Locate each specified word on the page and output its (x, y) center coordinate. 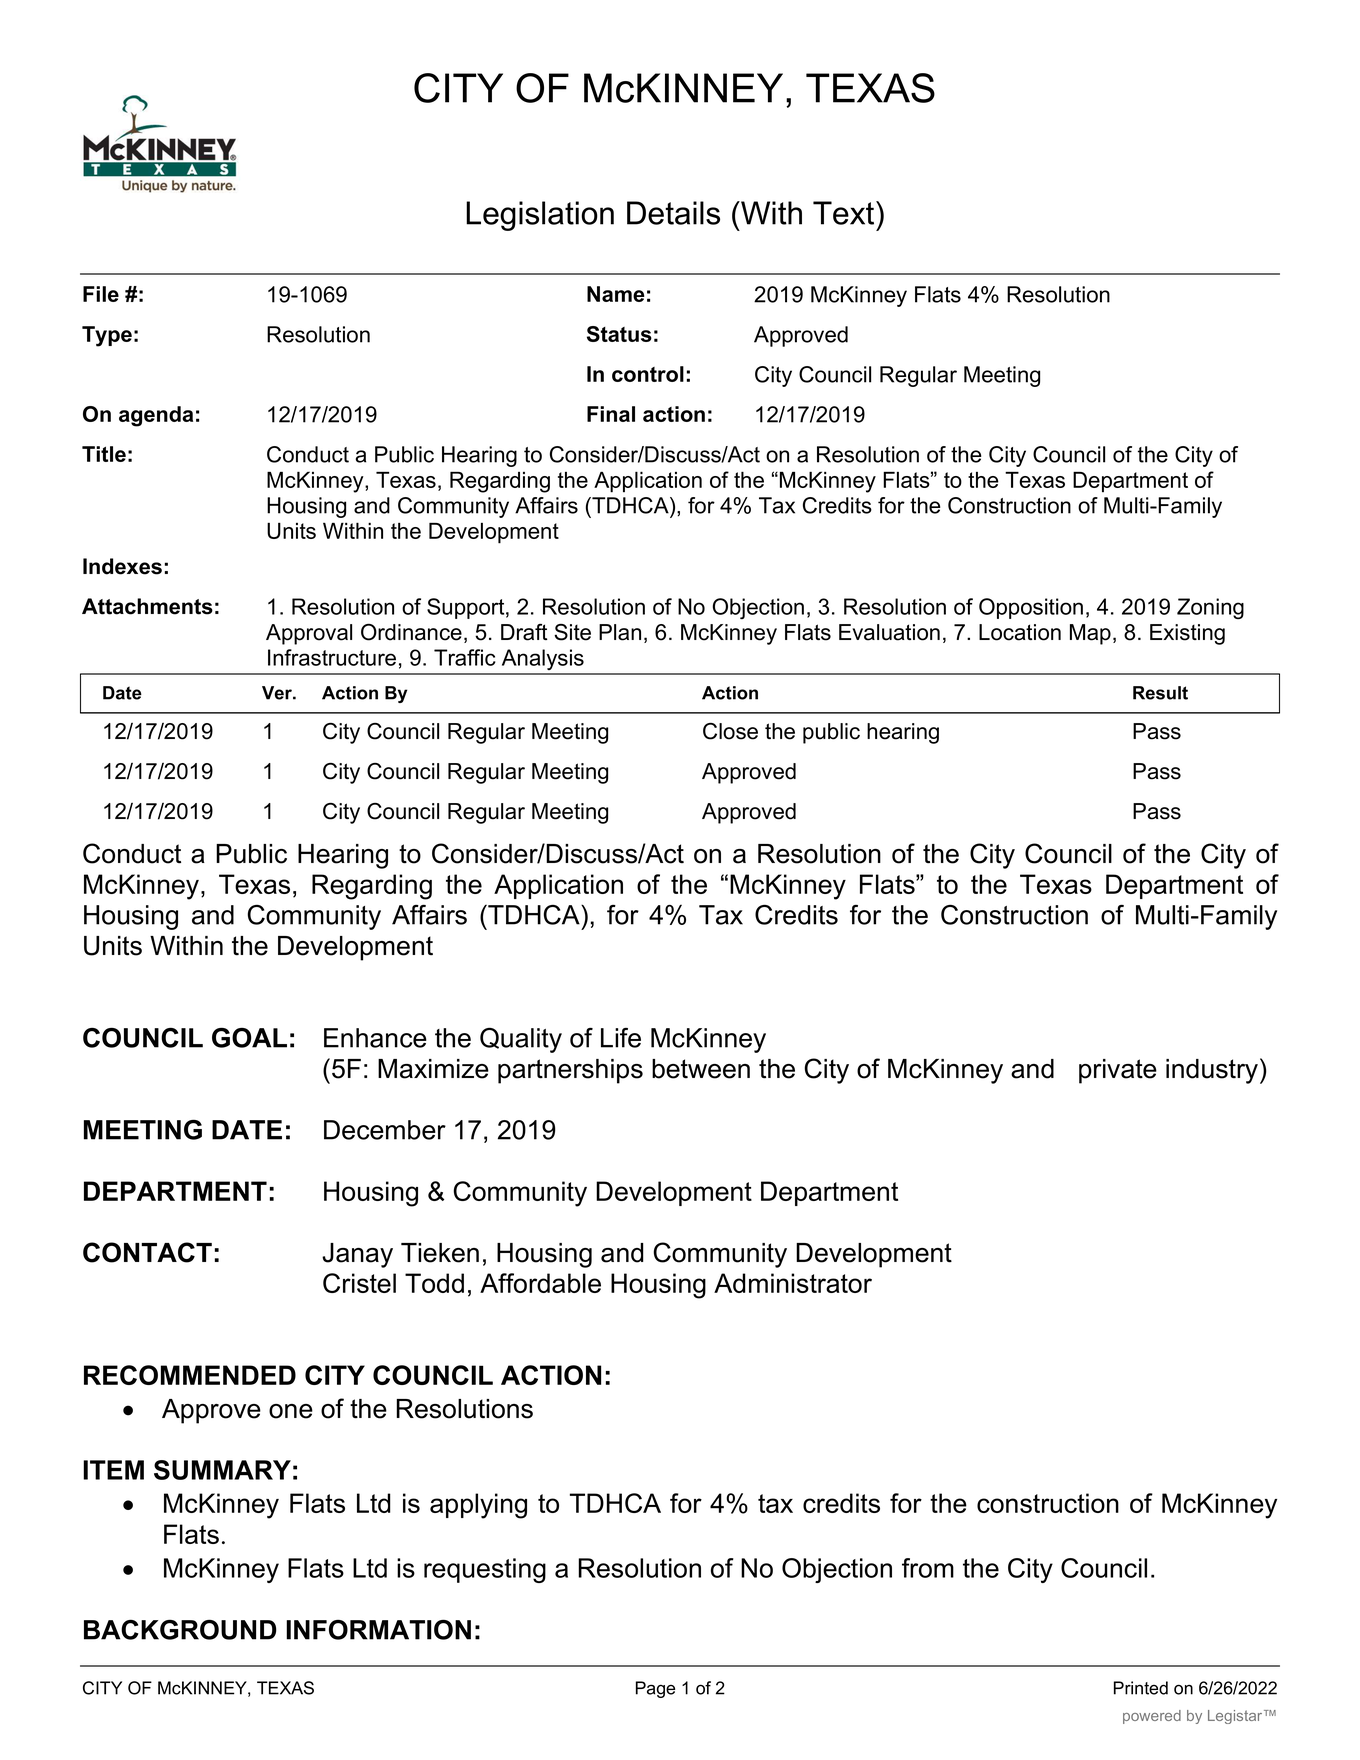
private (1118, 1071)
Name (615, 294)
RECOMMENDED (190, 1375)
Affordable (540, 1283)
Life (621, 1038)
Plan (620, 632)
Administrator (793, 1283)
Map (1090, 634)
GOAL (249, 1038)
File (101, 294)
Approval (309, 634)
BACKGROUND (180, 1630)
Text (845, 213)
